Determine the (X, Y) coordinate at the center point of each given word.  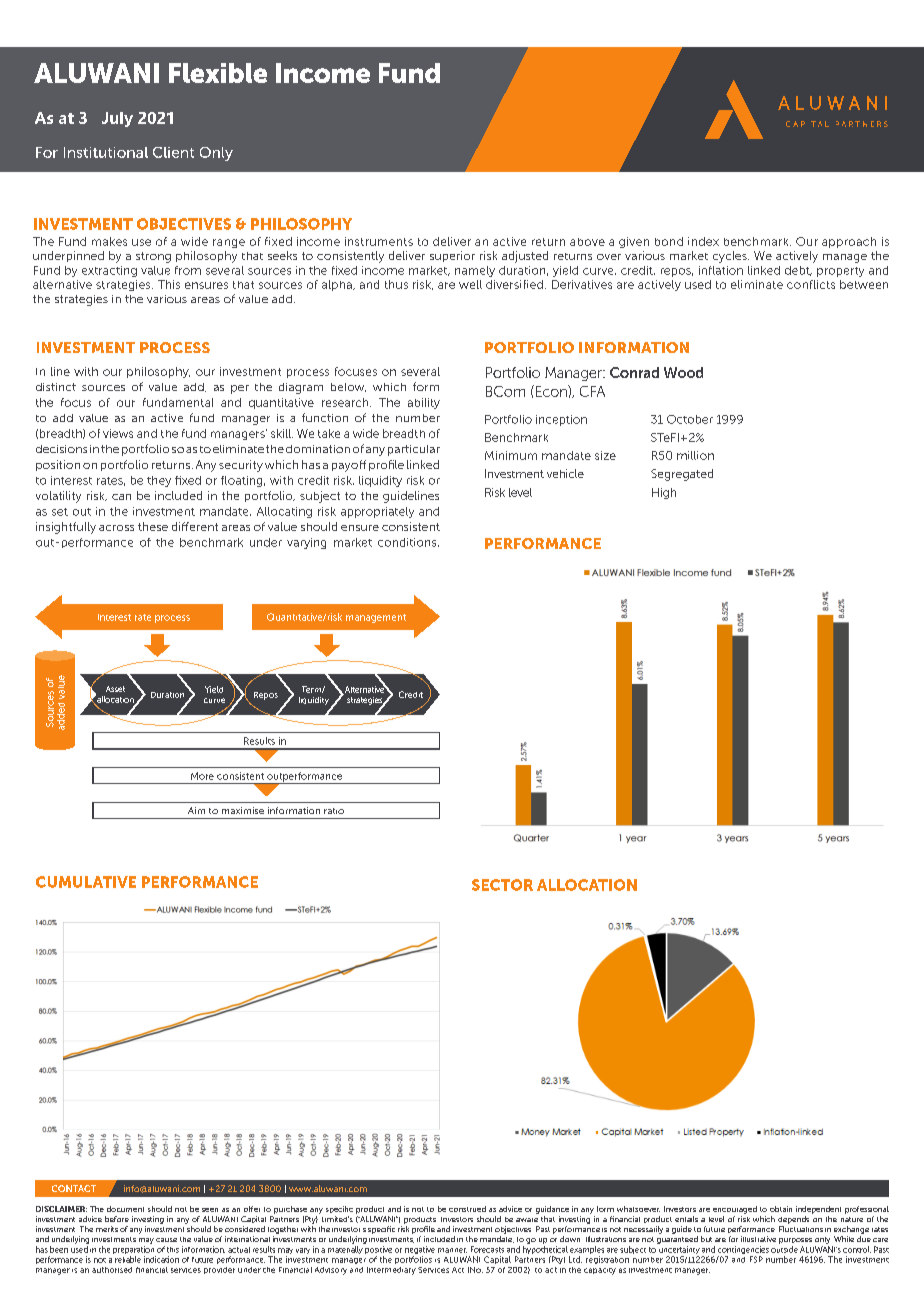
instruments (379, 241)
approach (849, 242)
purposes (795, 1242)
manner (452, 1250)
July (117, 119)
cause (166, 1240)
